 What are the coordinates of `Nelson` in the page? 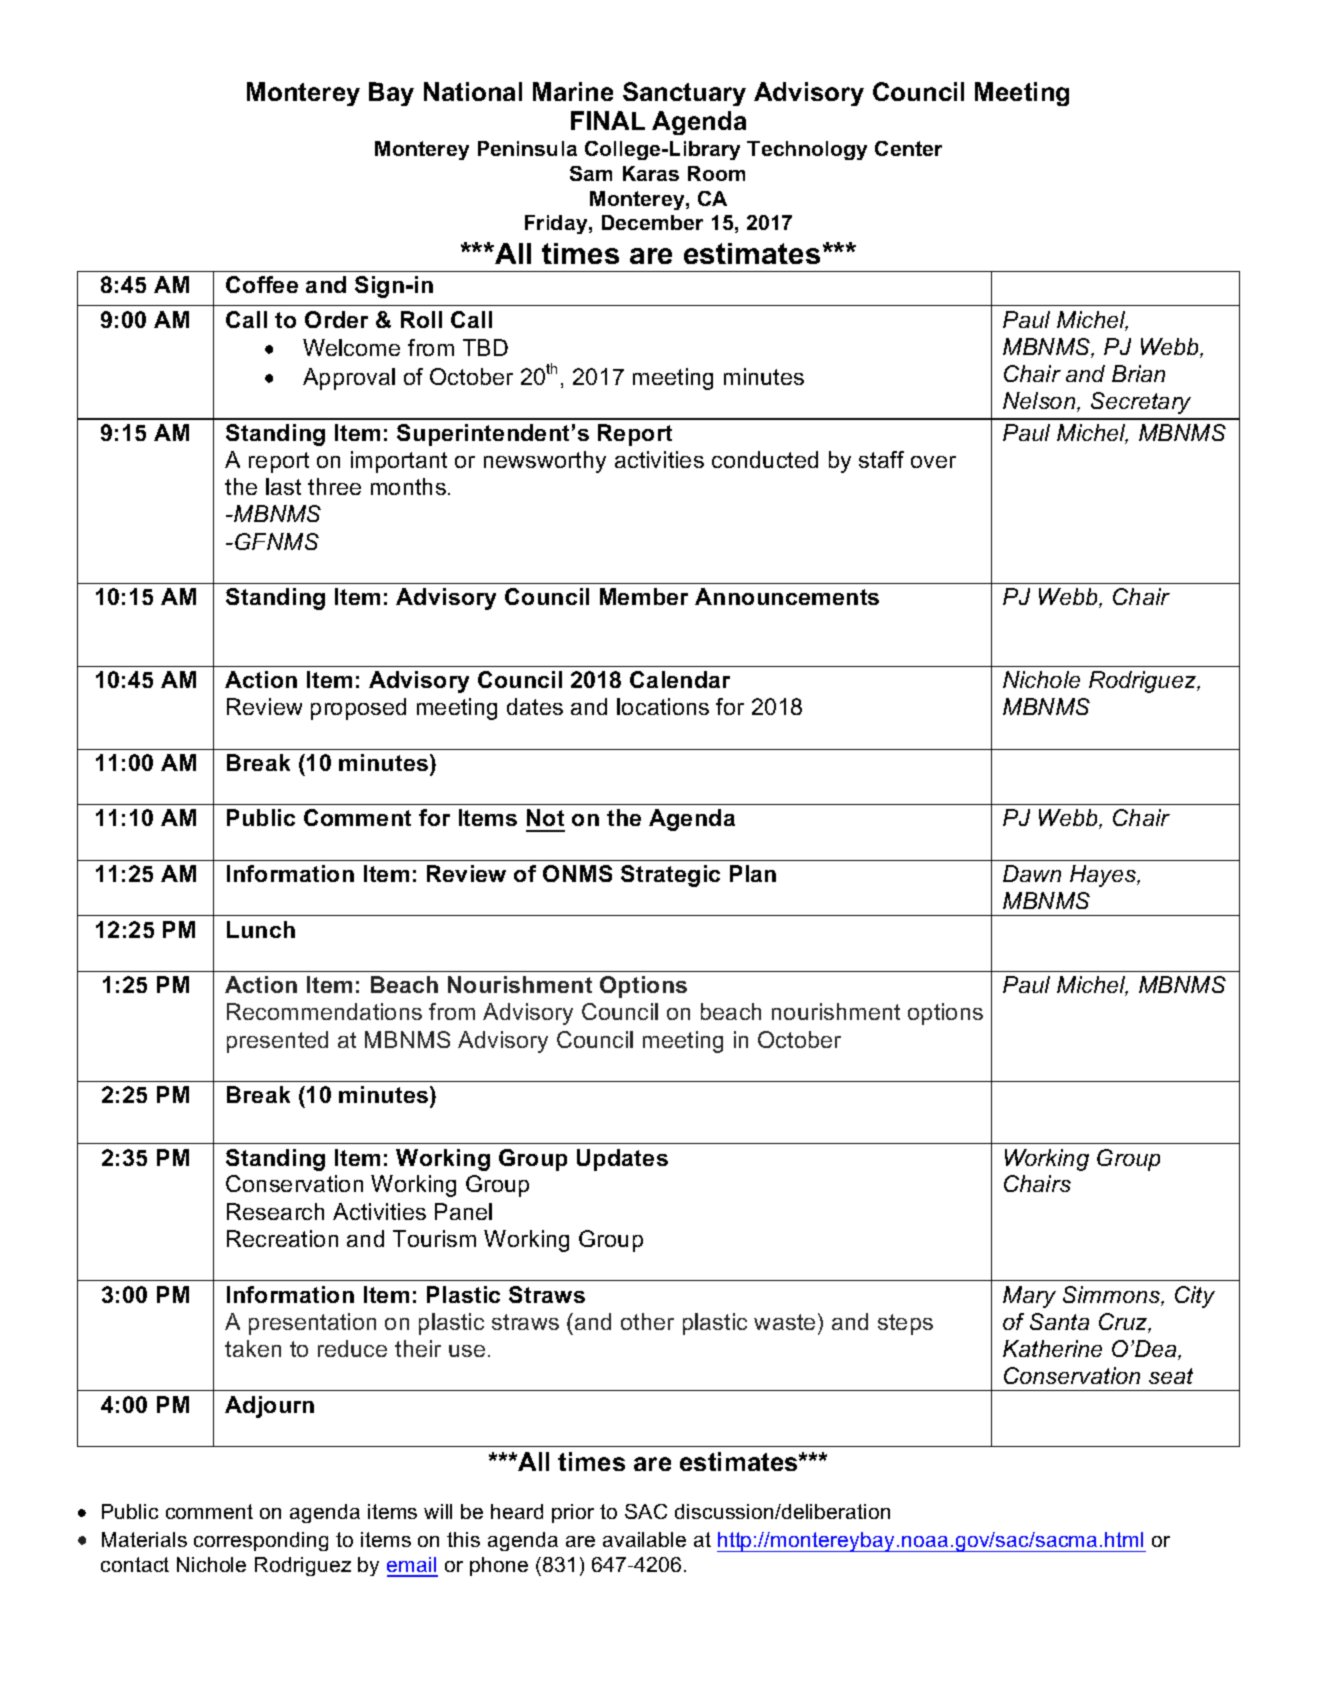 It's located at (1040, 402).
